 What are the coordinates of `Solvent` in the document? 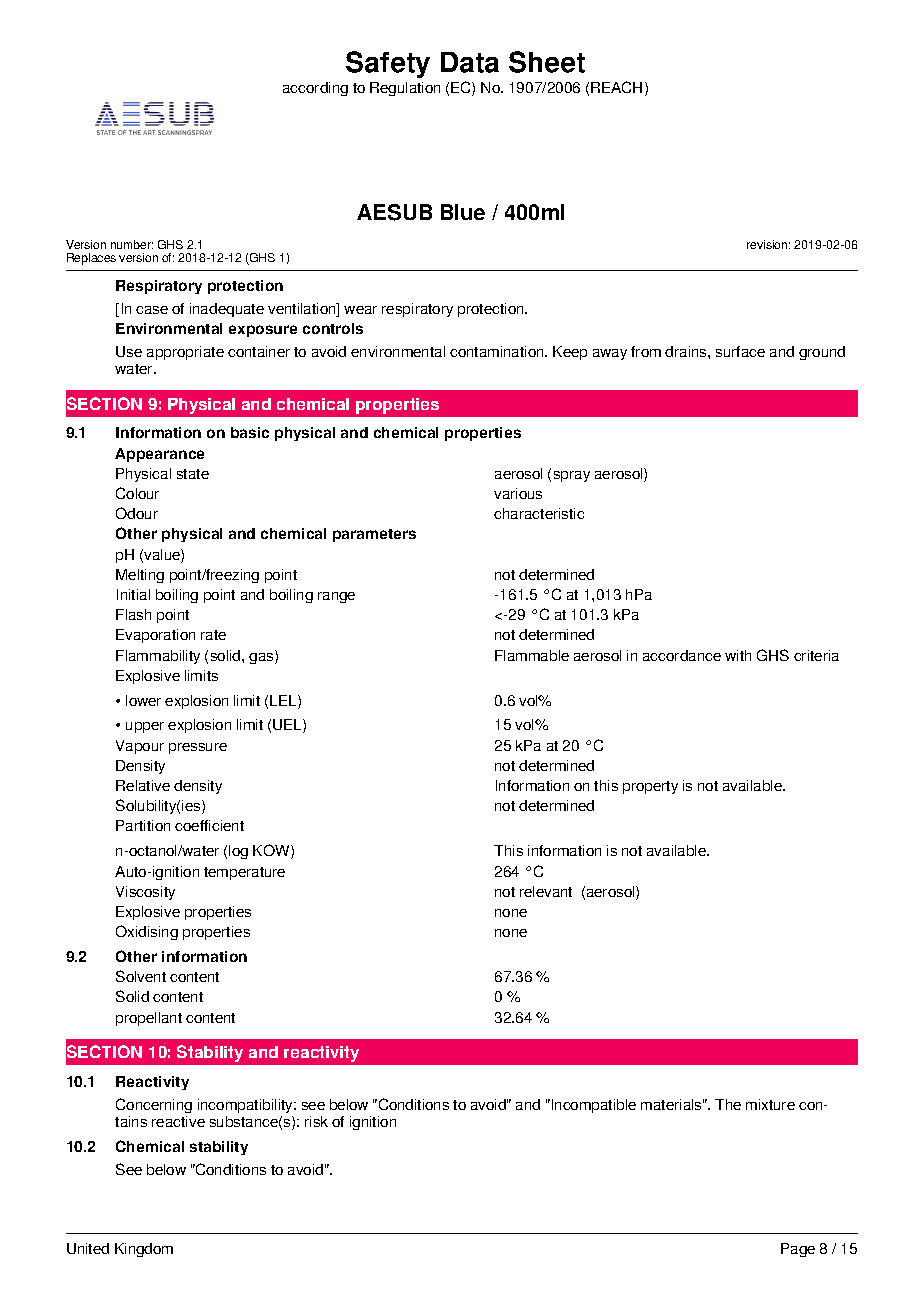 It's located at (141, 976).
